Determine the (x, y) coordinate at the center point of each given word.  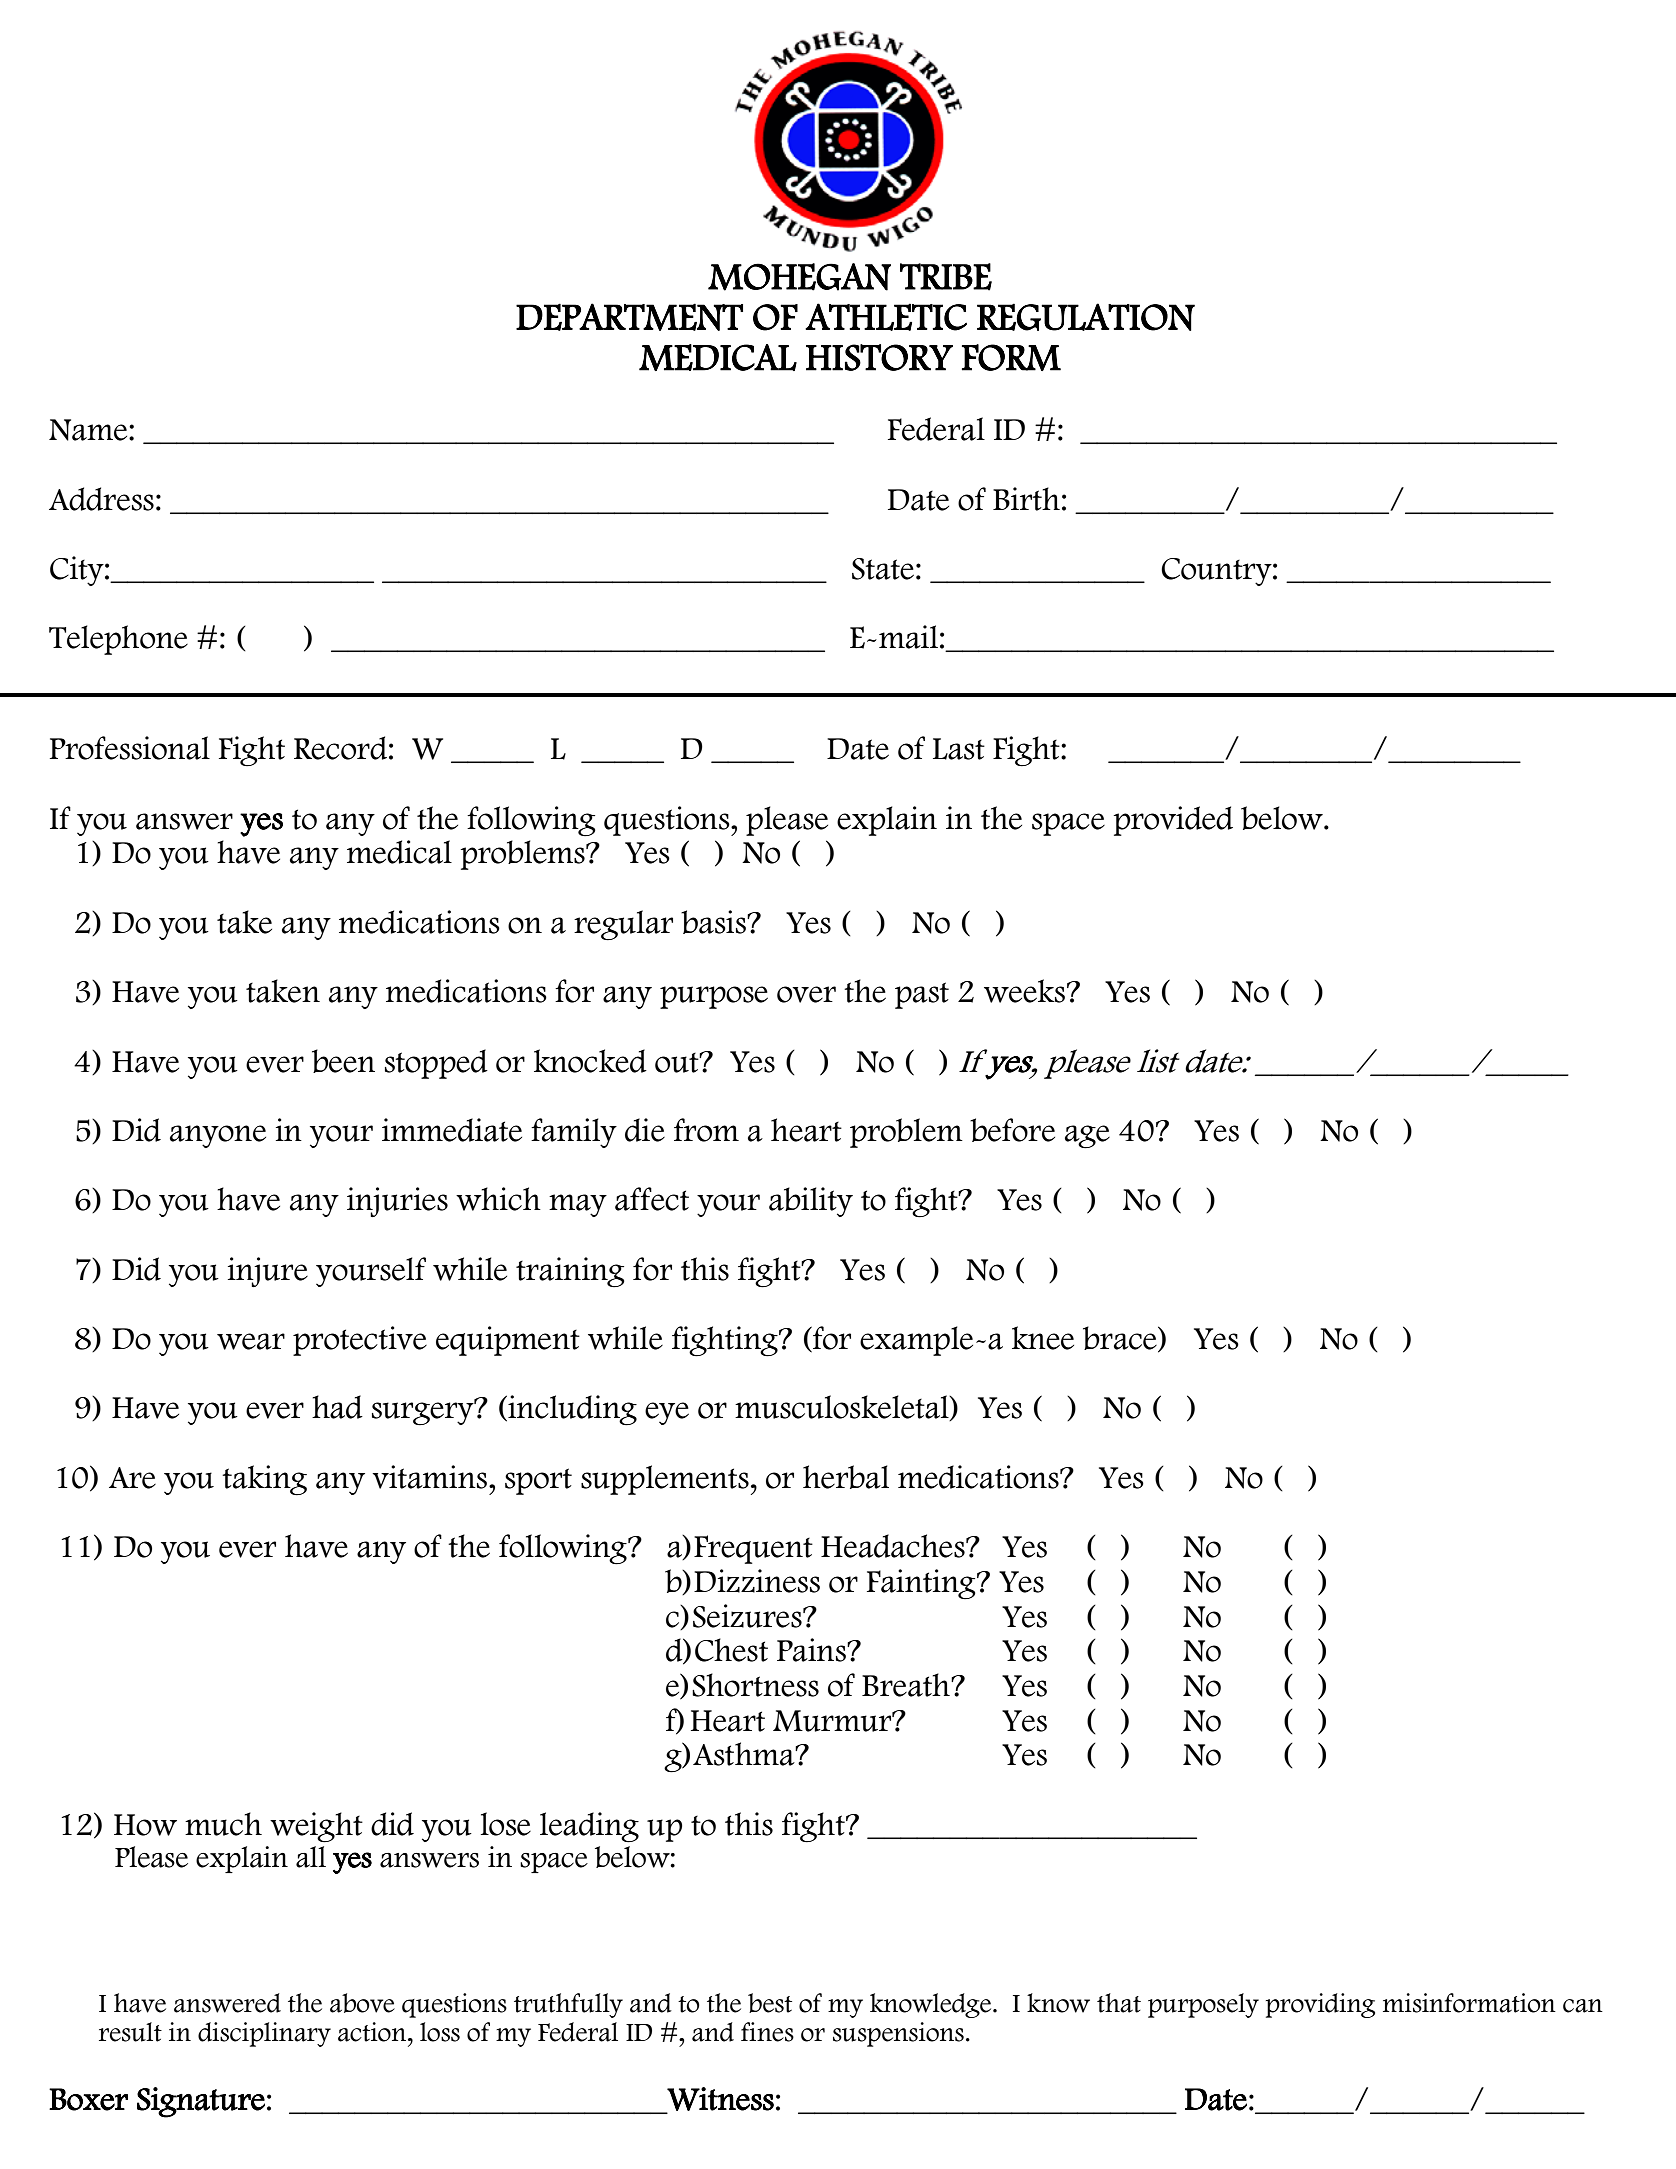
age (1087, 1137)
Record (340, 748)
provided (1173, 821)
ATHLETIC (886, 317)
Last (959, 749)
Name (89, 430)
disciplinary (264, 2034)
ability (811, 1202)
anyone (218, 1136)
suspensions (898, 2034)
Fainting (922, 1584)
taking (264, 1480)
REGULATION (1086, 317)
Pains (812, 1650)
